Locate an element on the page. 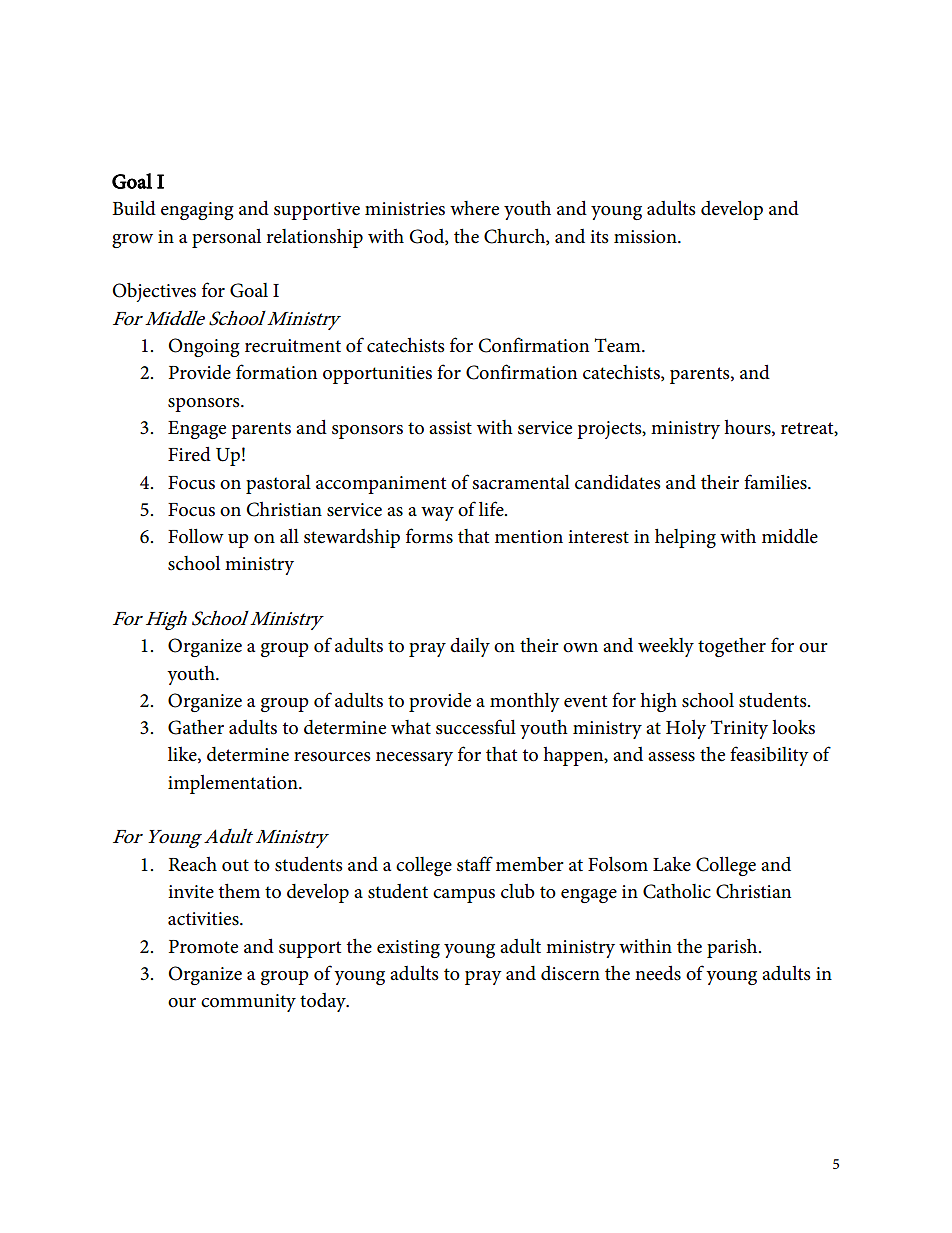 This page has width=952, height=1233. together is located at coordinates (732, 647).
